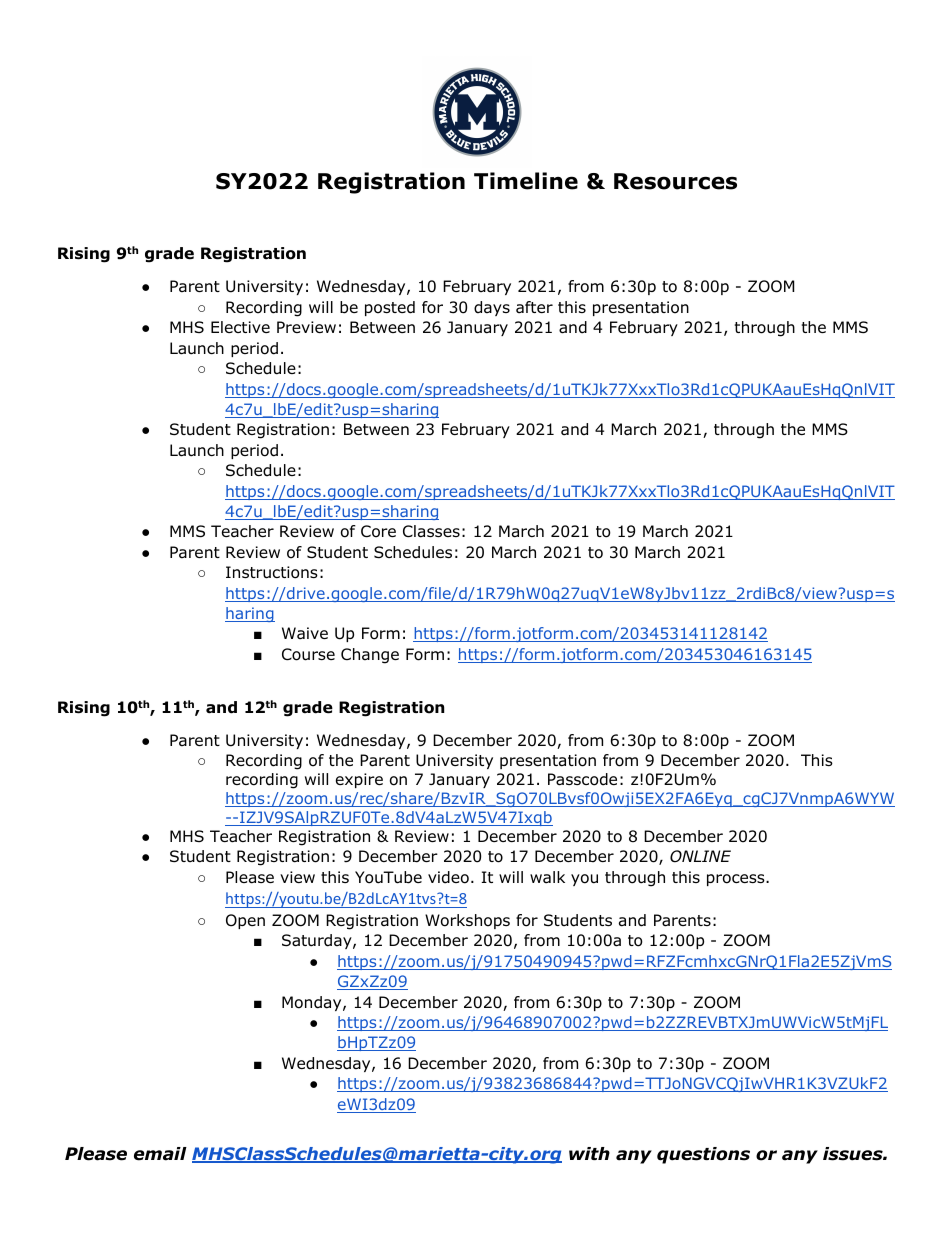 This screenshot has height=1233, width=952. Describe the element at coordinates (675, 181) in the screenshot. I see `Resources` at that location.
